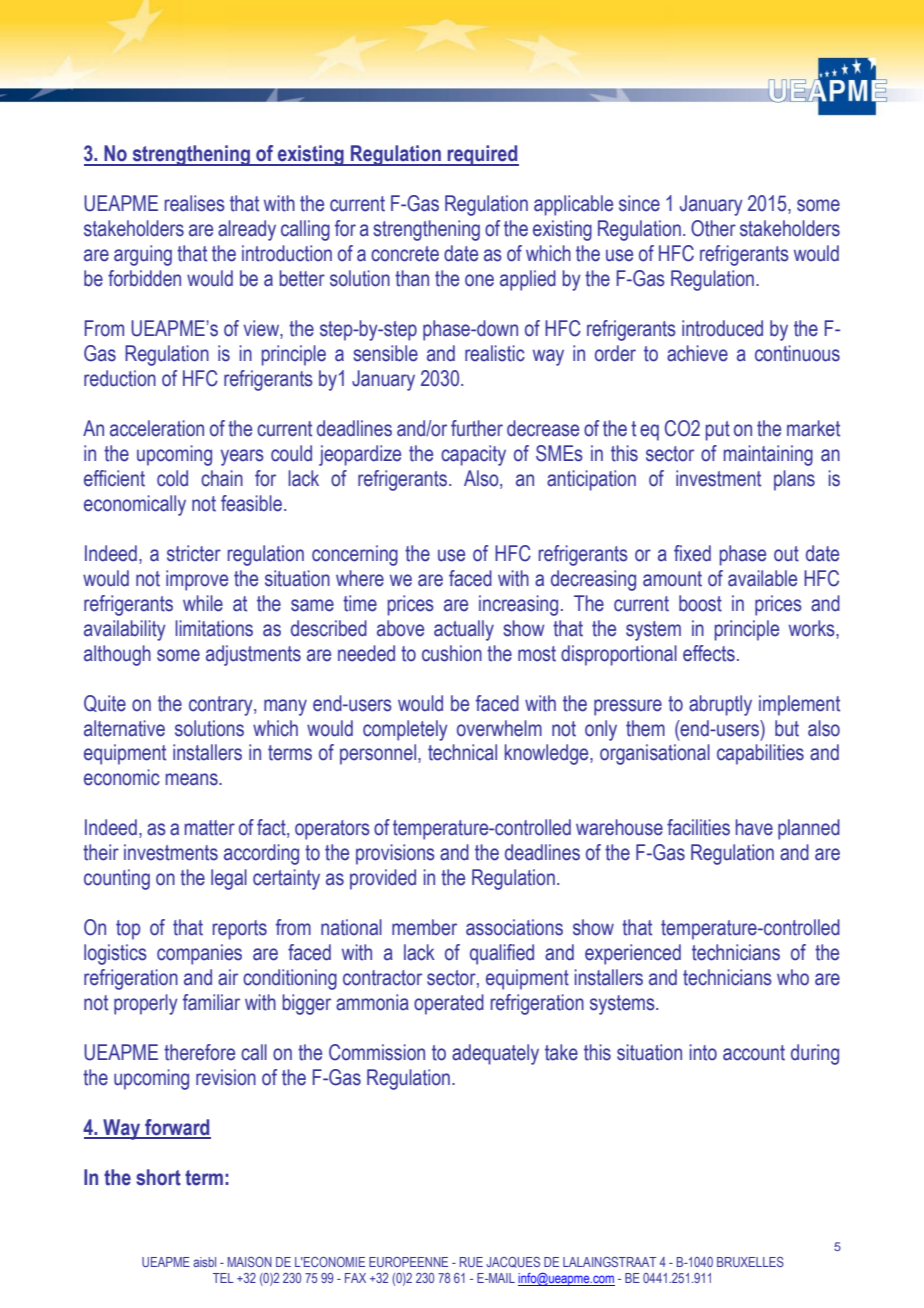  Describe the element at coordinates (513, 1262) in the image. I see `JACQUES` at that location.
